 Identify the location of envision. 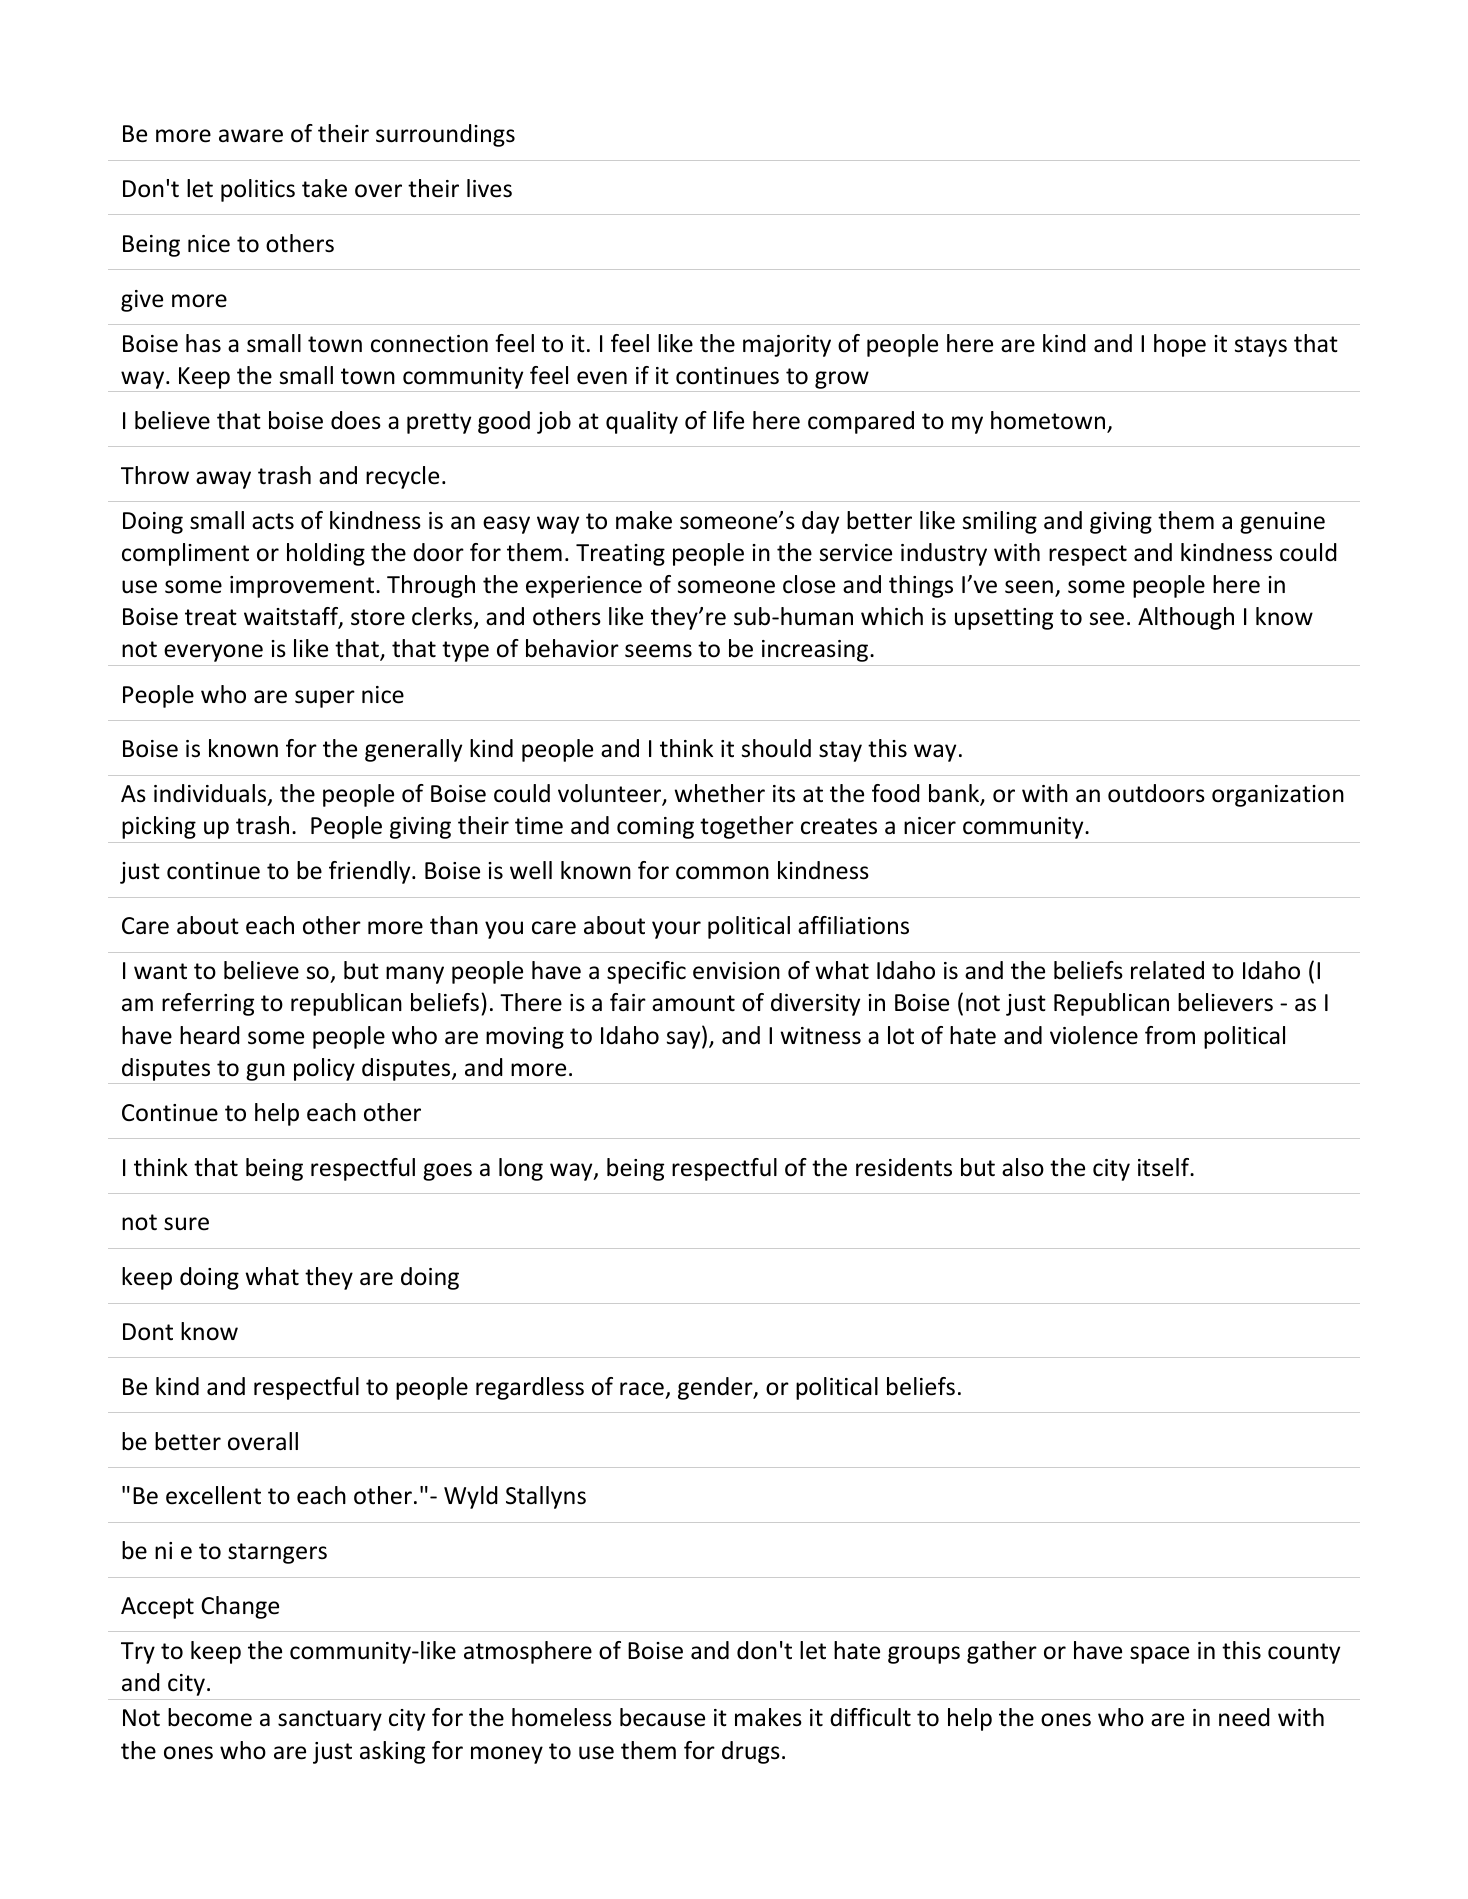
(736, 971).
